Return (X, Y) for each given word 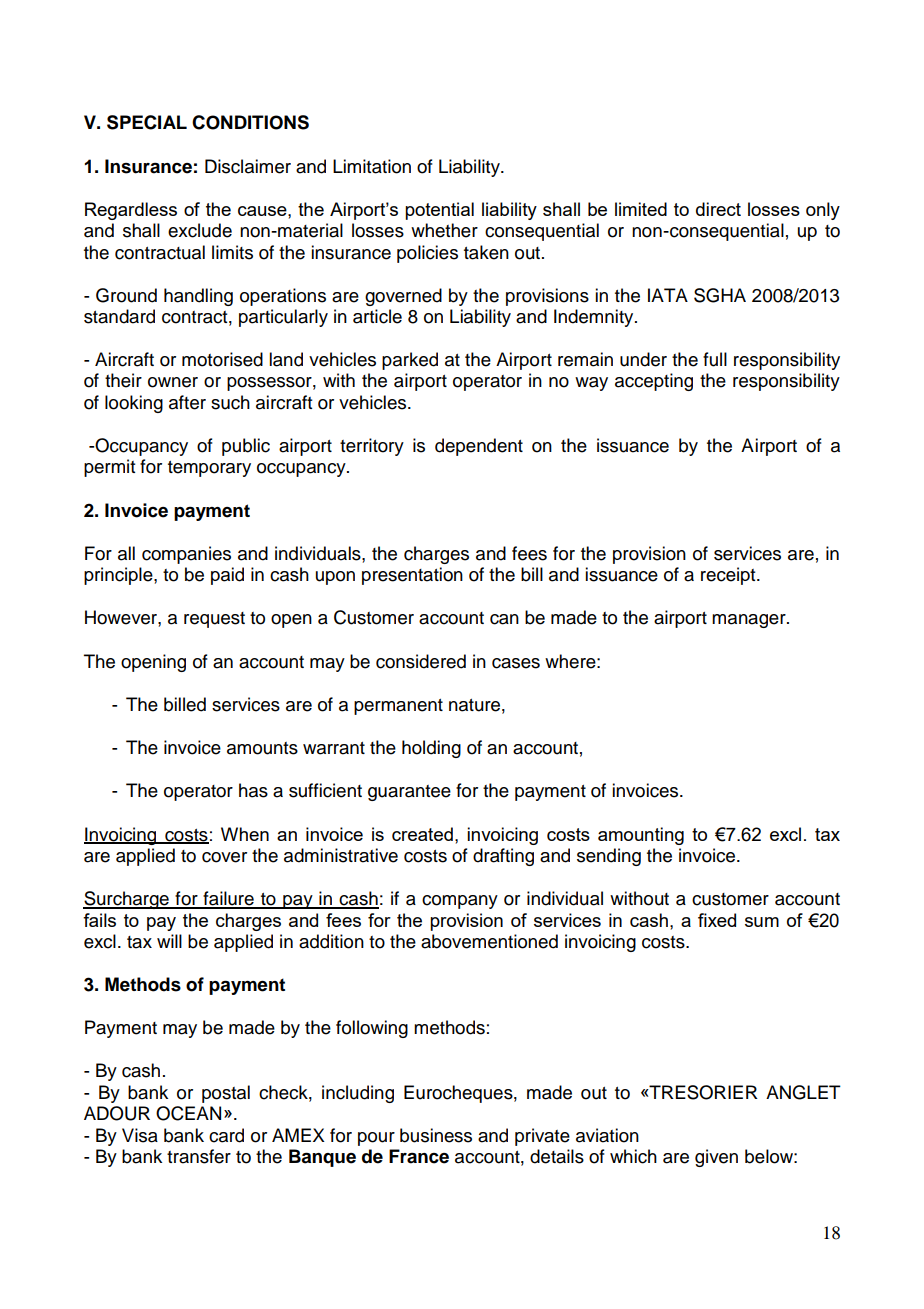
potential (439, 211)
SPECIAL (147, 122)
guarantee (409, 793)
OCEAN (188, 1113)
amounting (641, 836)
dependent (479, 447)
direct (718, 209)
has (253, 790)
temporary (209, 469)
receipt (729, 576)
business (436, 1135)
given (716, 1158)
